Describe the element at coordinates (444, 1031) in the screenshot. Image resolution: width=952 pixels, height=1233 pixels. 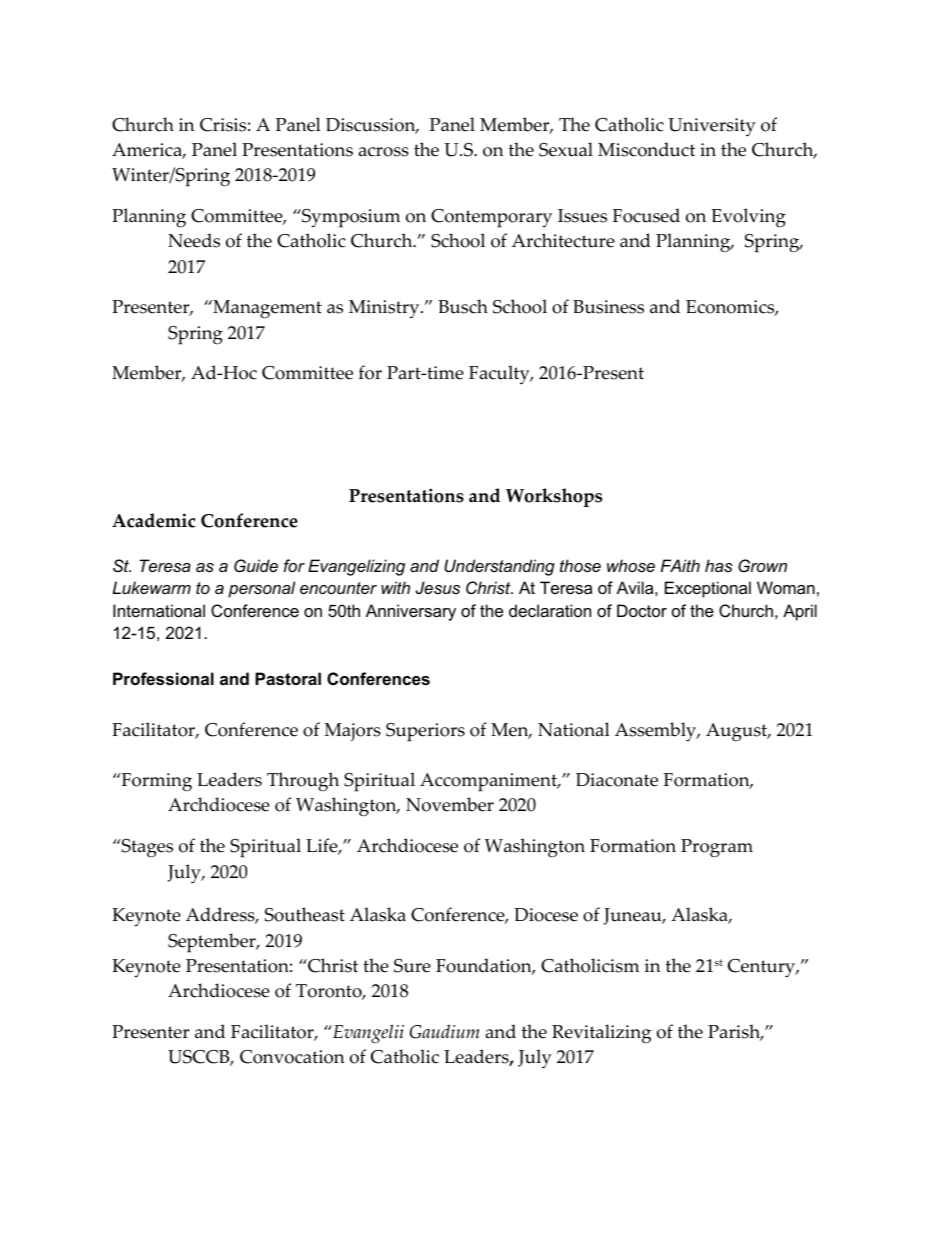
I see `Gaudium` at that location.
